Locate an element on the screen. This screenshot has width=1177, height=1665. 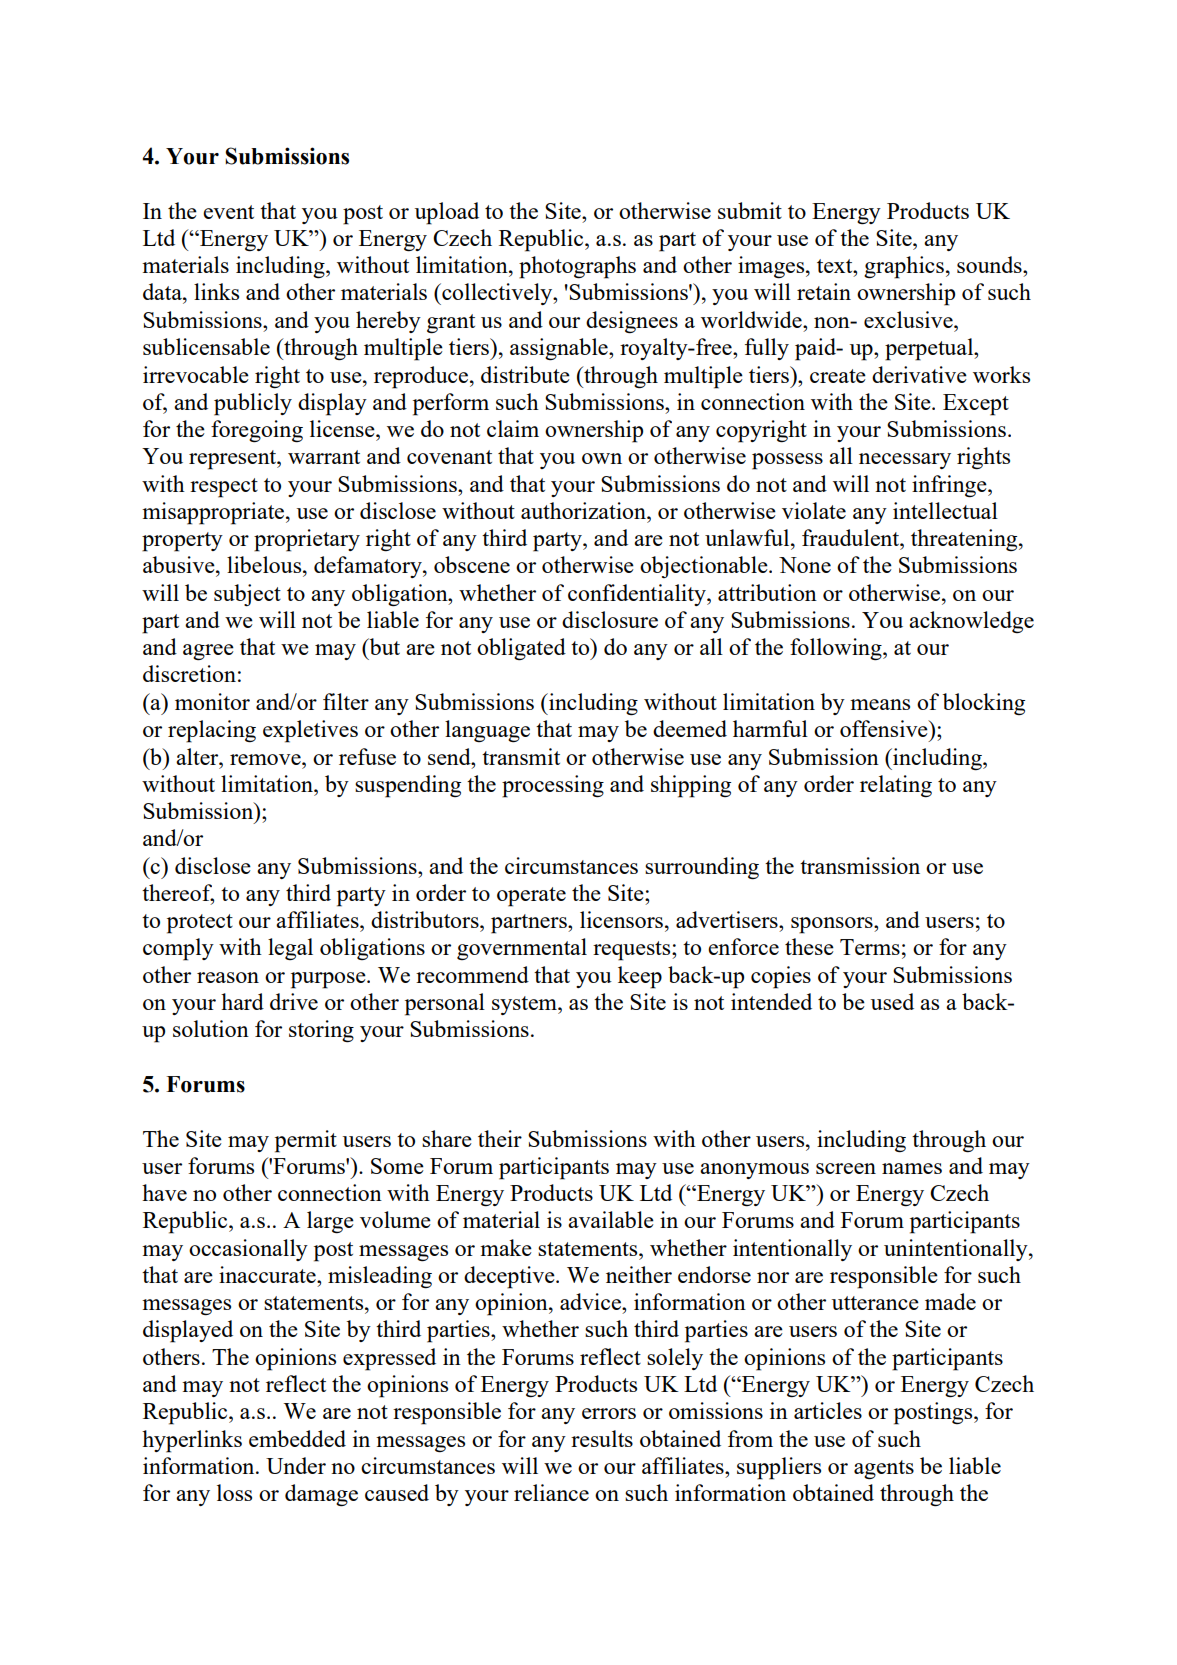
graphics is located at coordinates (904, 267).
